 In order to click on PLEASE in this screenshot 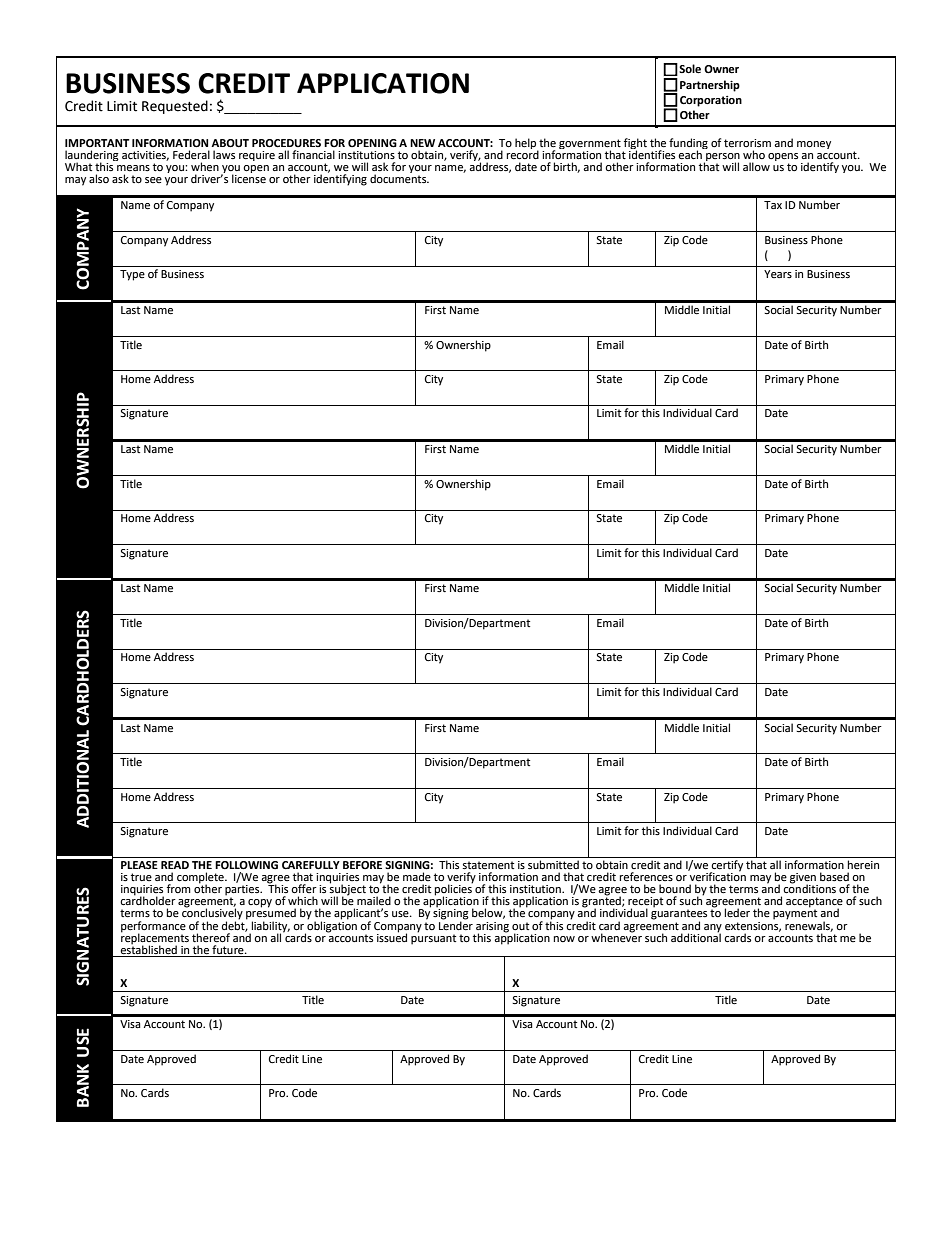, I will do `click(139, 865)`.
